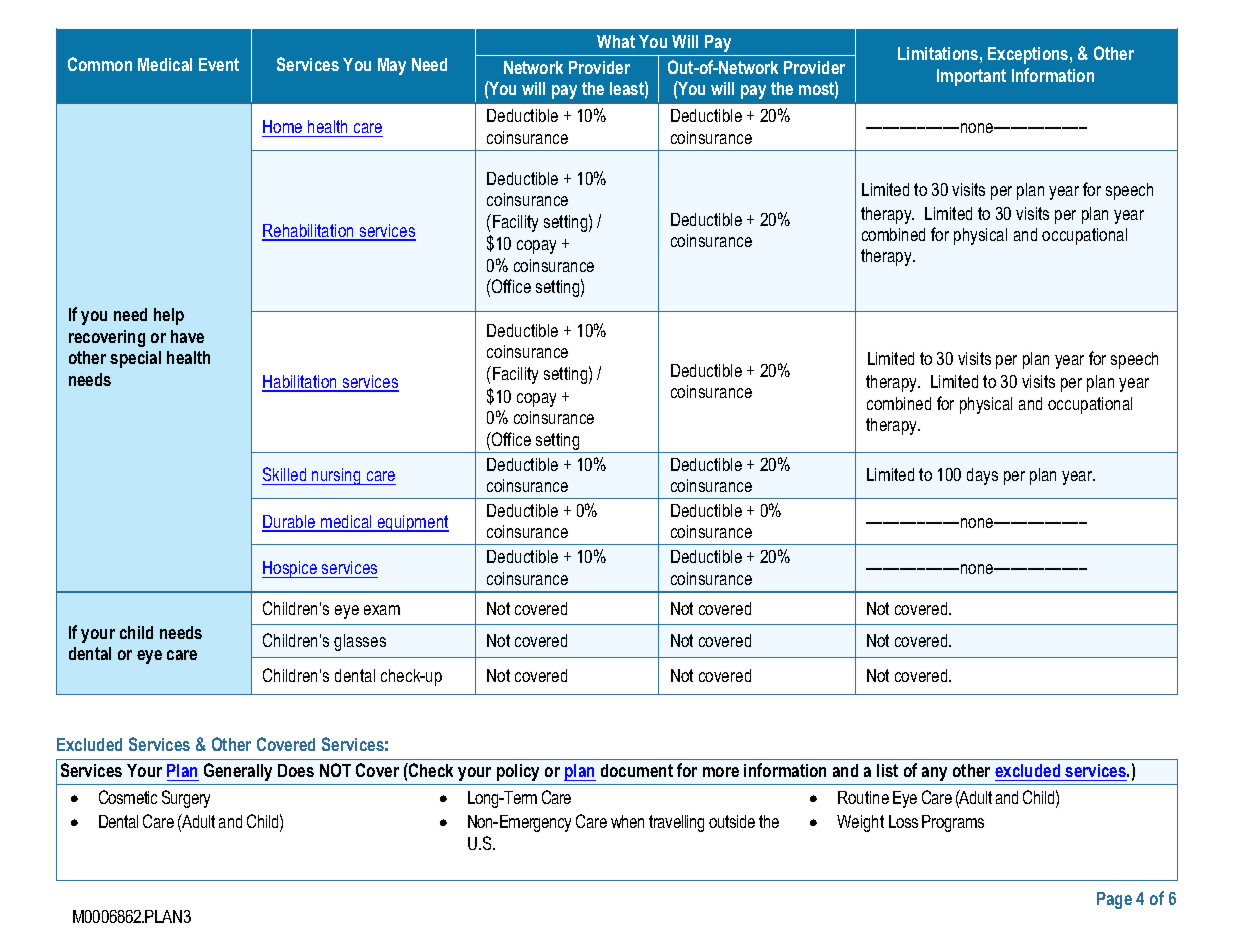 This screenshot has height=952, width=1233. What do you see at coordinates (169, 316) in the screenshot?
I see `help` at bounding box center [169, 316].
